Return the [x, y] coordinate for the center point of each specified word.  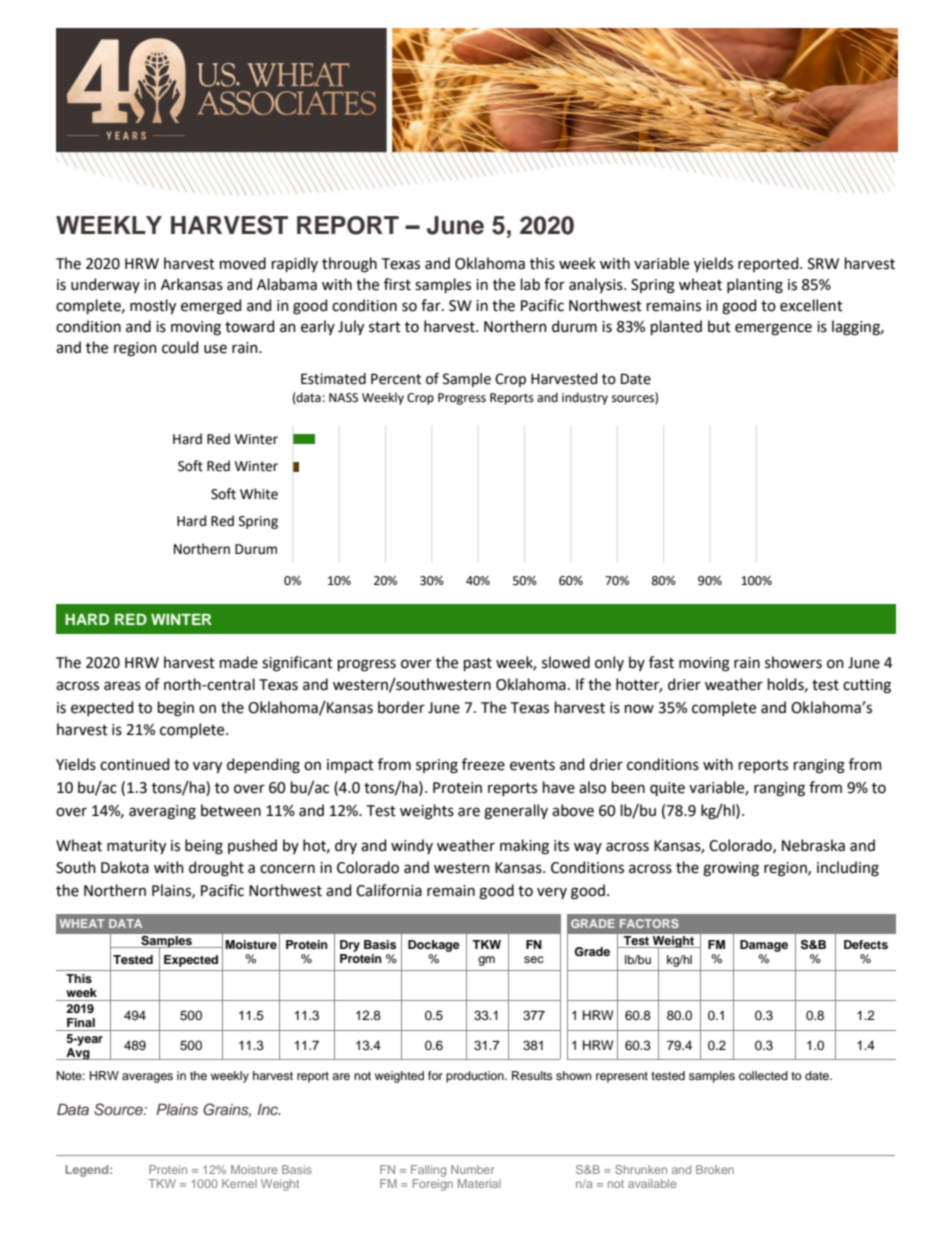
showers [793, 662]
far [432, 305]
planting [755, 286]
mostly [153, 306]
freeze [483, 764]
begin [176, 709]
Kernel [239, 1183]
